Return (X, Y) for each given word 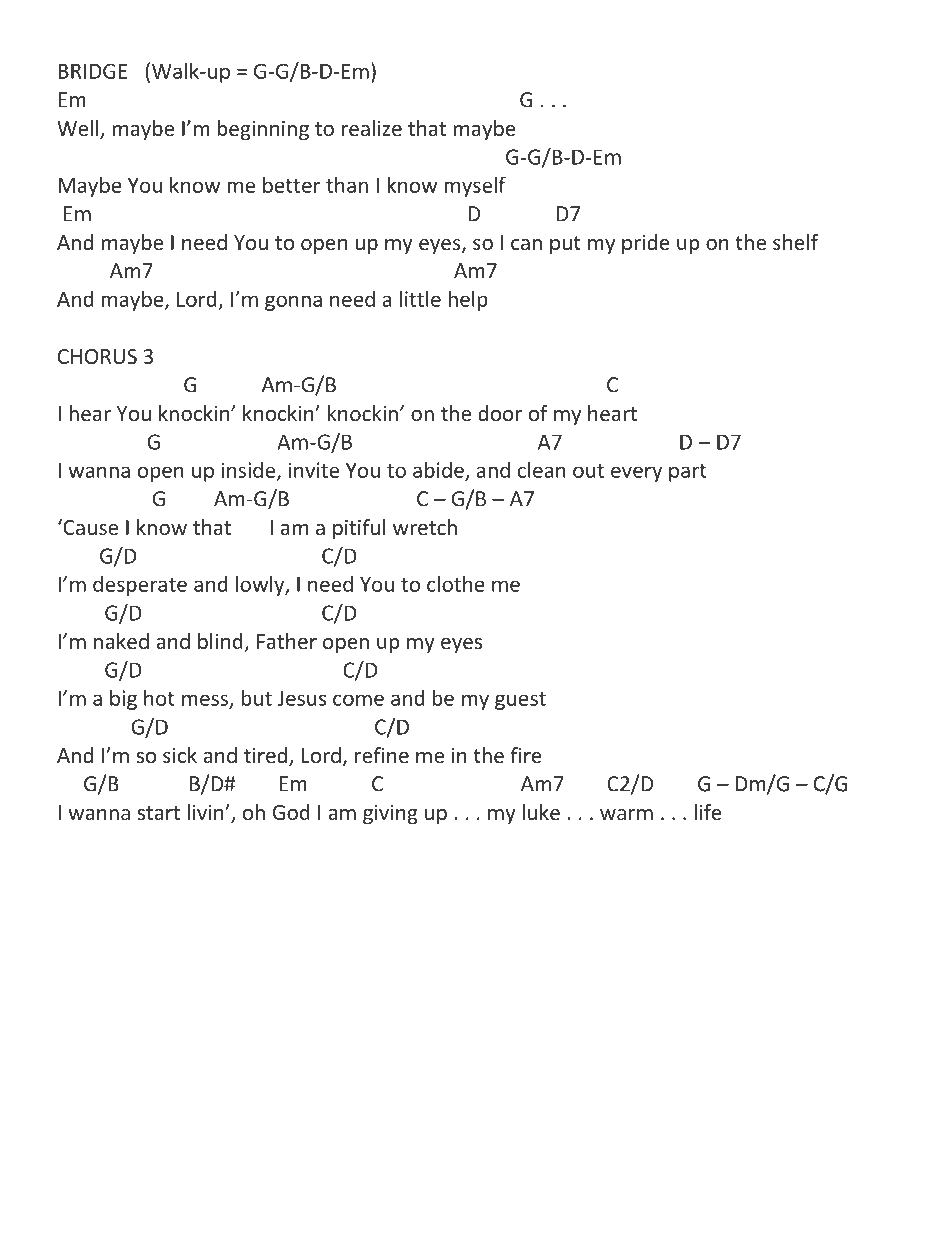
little (420, 298)
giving (390, 814)
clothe (456, 583)
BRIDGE (92, 71)
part (688, 473)
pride (646, 244)
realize (372, 128)
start (158, 813)
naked (121, 641)
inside (250, 471)
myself (475, 186)
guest (520, 701)
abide (439, 471)
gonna (293, 303)
